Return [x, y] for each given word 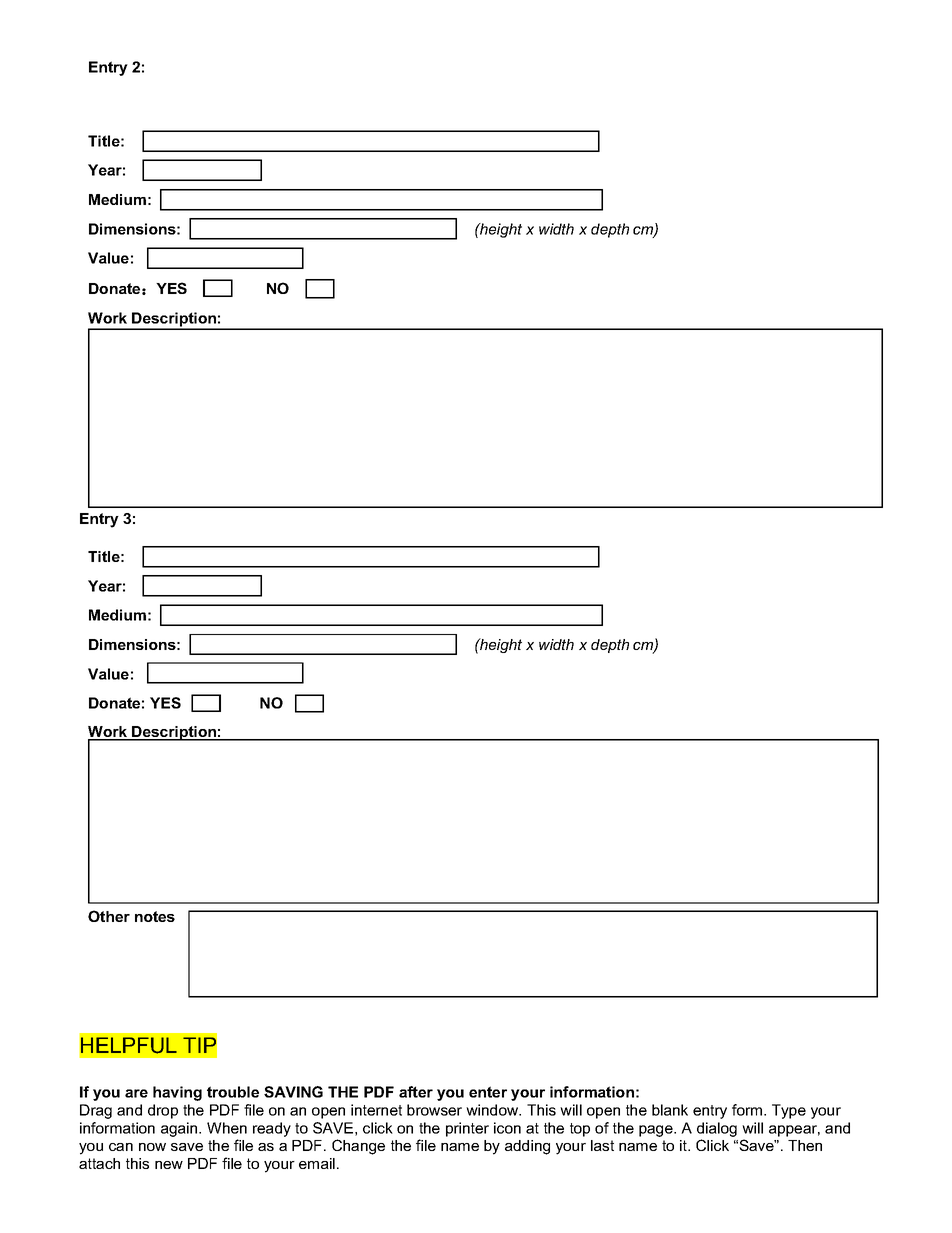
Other [109, 916]
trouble [233, 1092]
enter [488, 1092]
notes [155, 916]
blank [670, 1110]
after [416, 1092]
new [169, 1165]
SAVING [293, 1092]
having [177, 1093]
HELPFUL [129, 1045]
